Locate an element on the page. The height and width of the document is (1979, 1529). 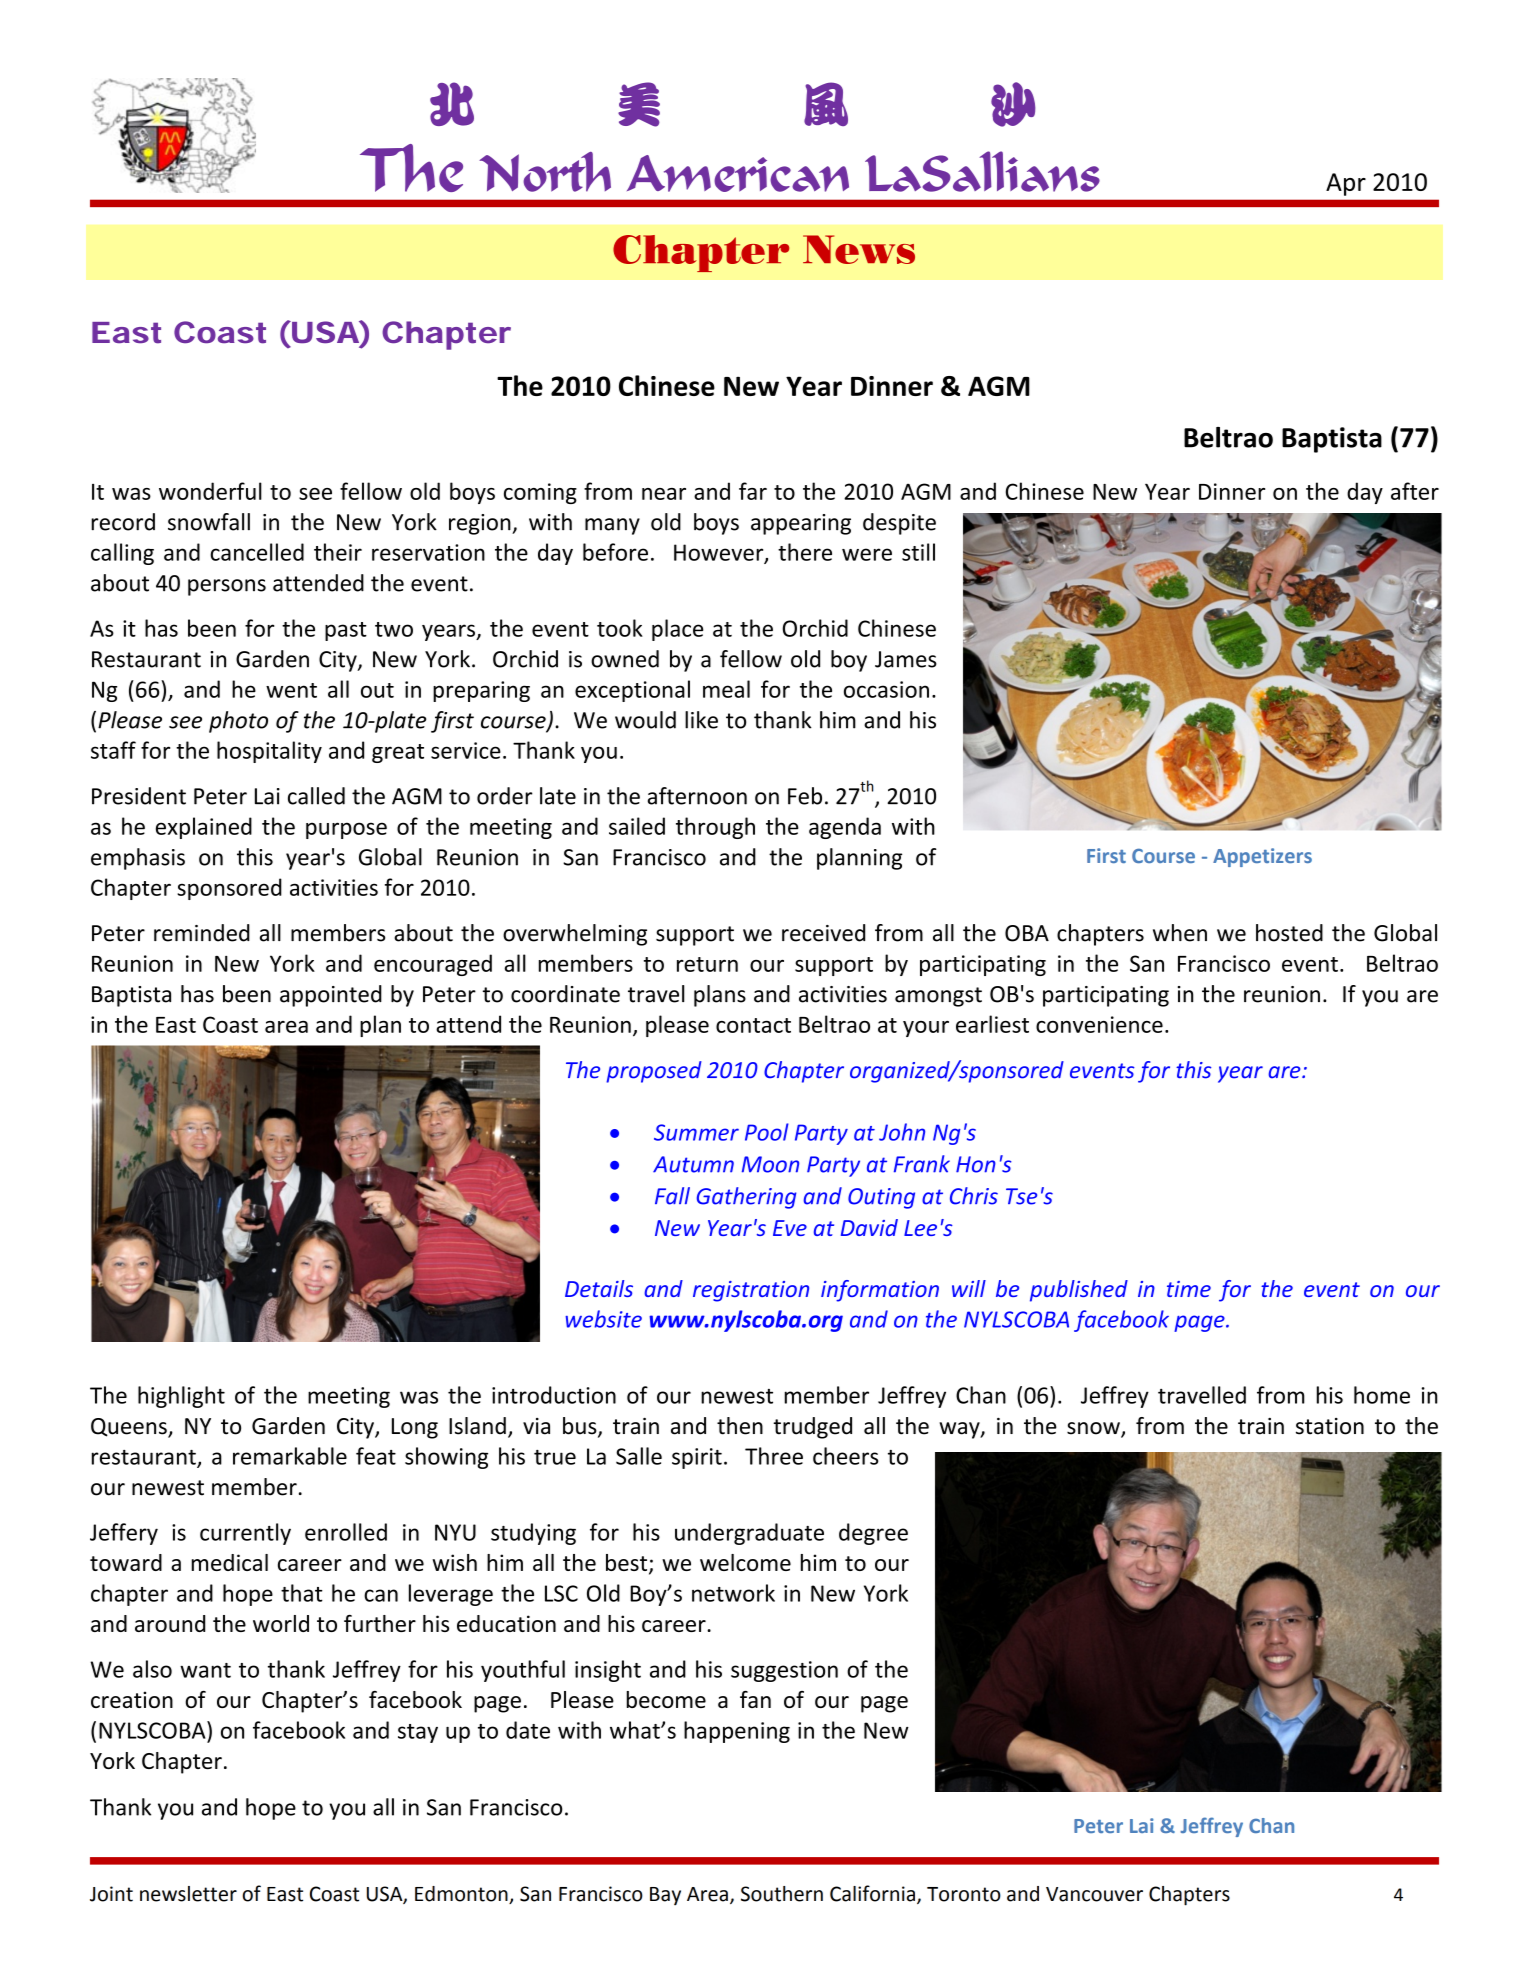
convenience is located at coordinates (1099, 1024).
